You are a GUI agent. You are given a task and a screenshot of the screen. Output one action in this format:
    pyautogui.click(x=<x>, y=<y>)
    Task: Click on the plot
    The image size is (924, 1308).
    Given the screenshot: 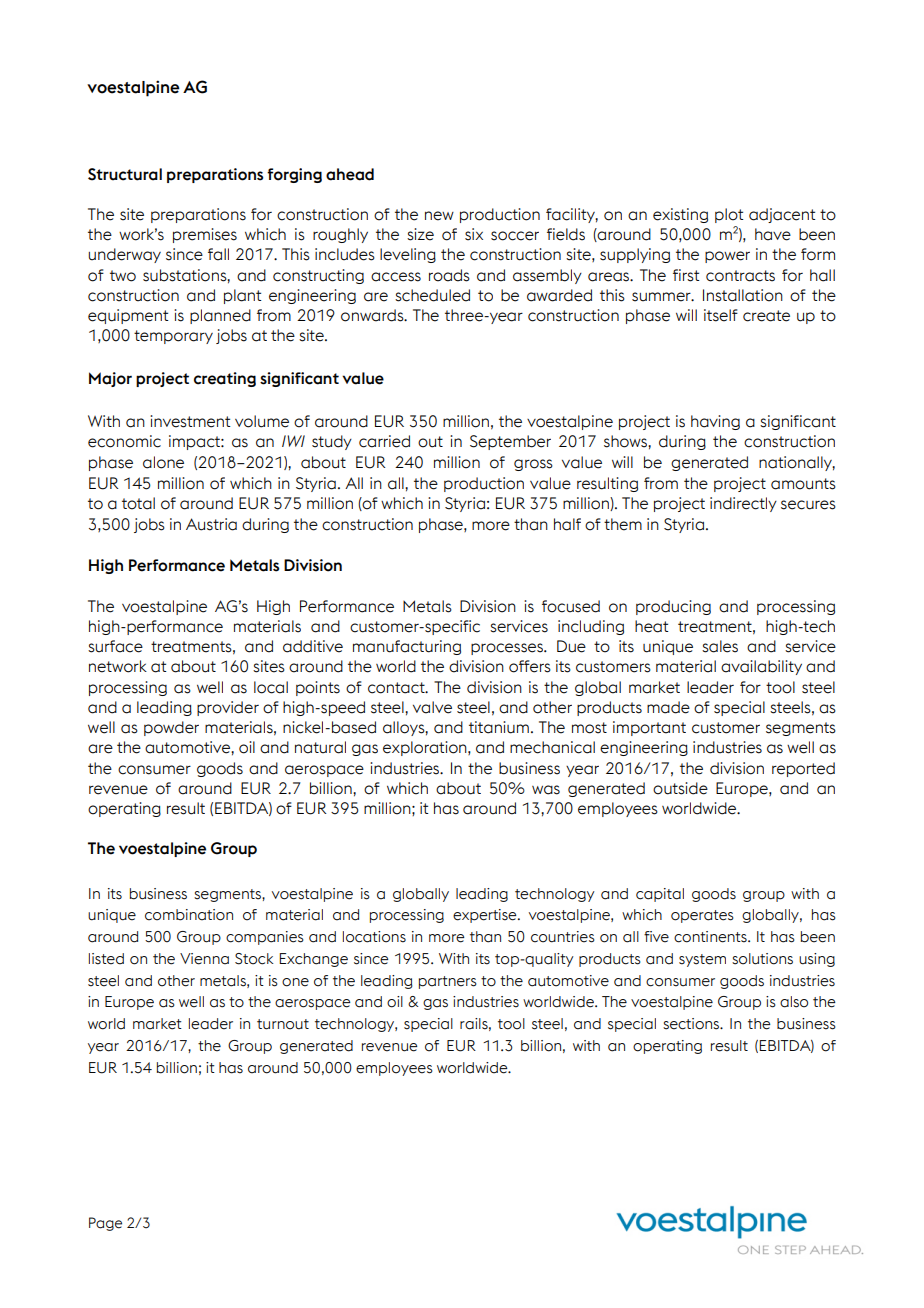 What is the action you would take?
    pyautogui.click(x=729, y=215)
